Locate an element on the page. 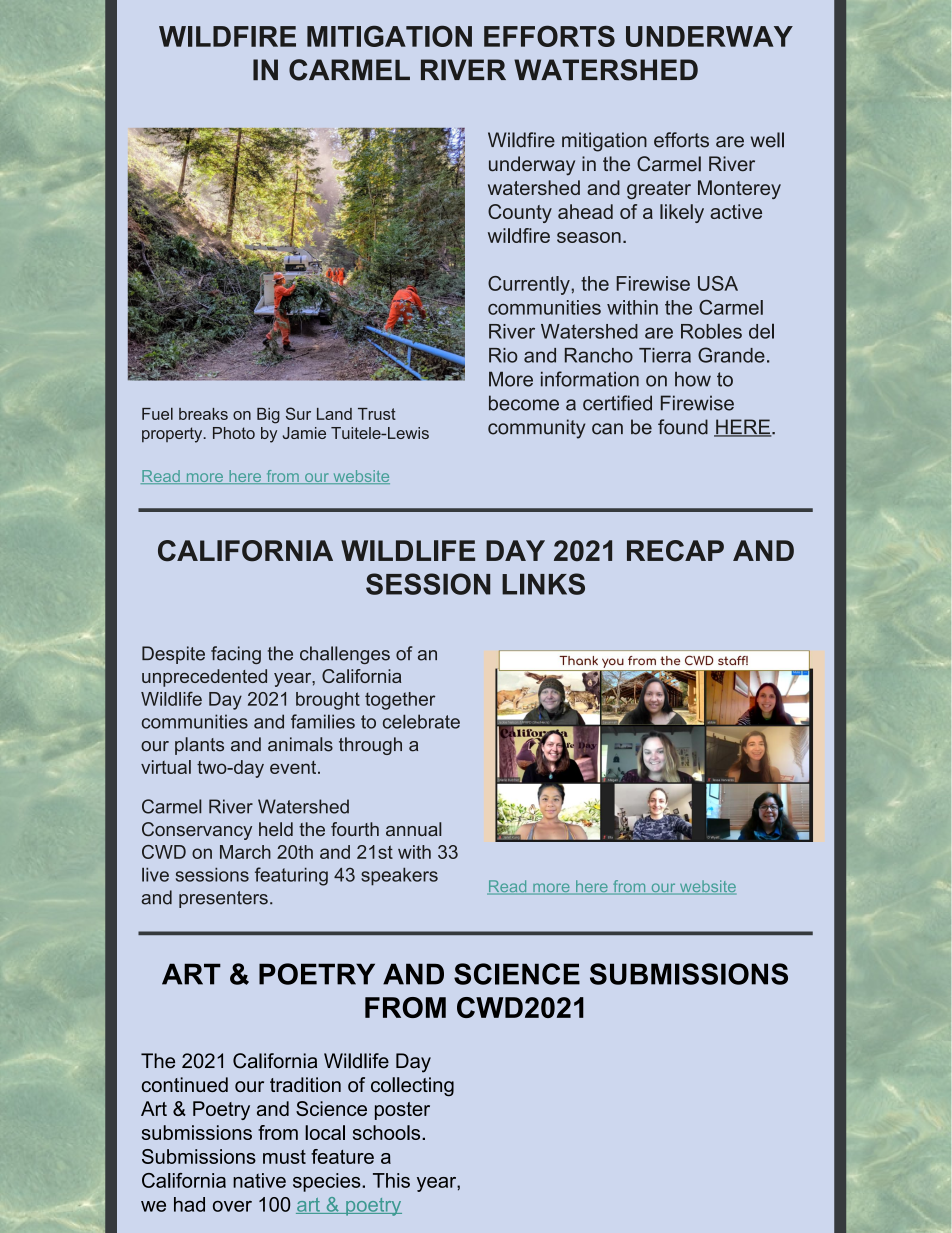 The image size is (952, 1233). found is located at coordinates (683, 427).
